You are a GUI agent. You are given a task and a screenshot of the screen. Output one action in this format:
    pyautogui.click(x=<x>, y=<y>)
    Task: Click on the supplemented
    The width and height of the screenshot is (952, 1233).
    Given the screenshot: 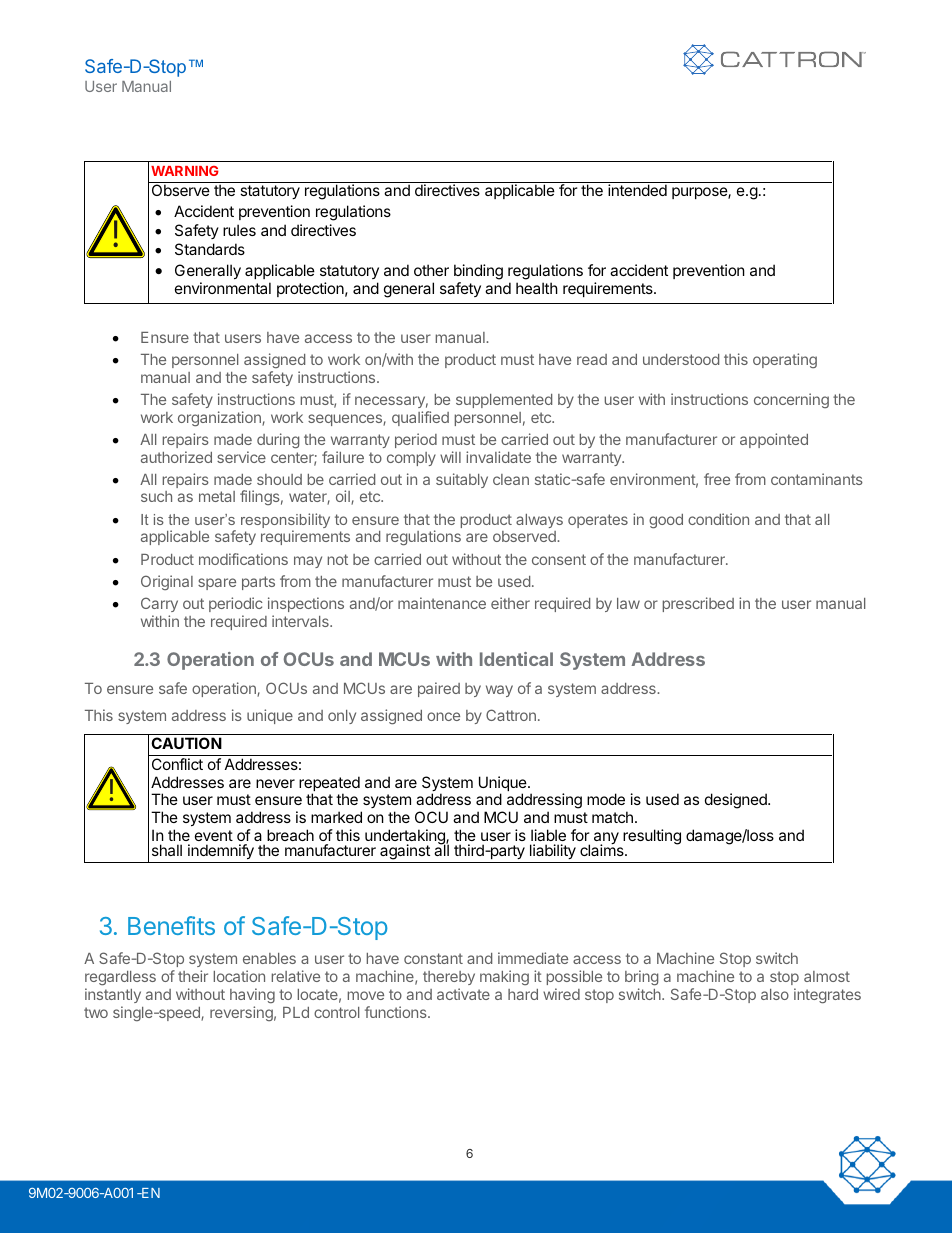 What is the action you would take?
    pyautogui.click(x=504, y=401)
